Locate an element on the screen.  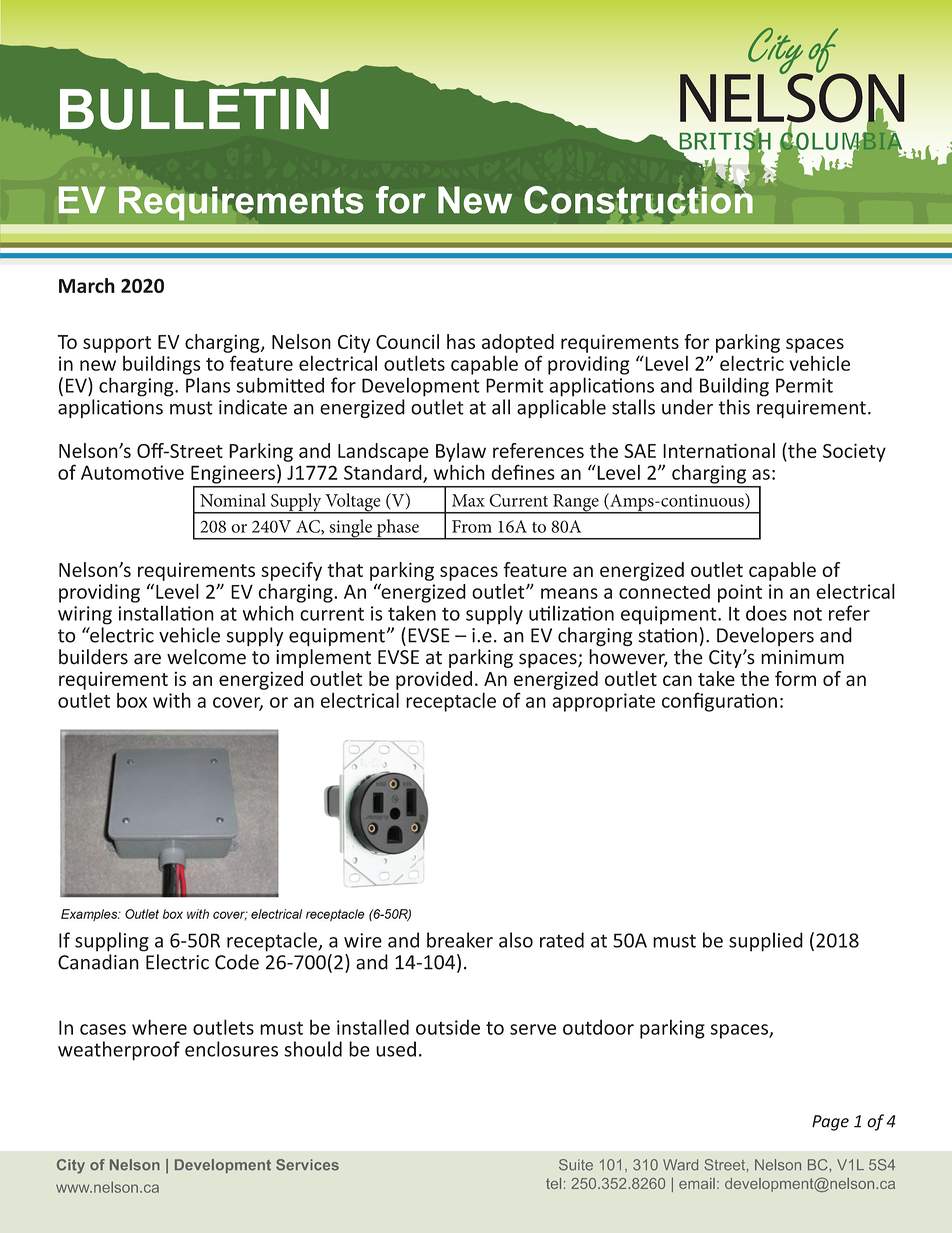
provided is located at coordinates (434, 680).
